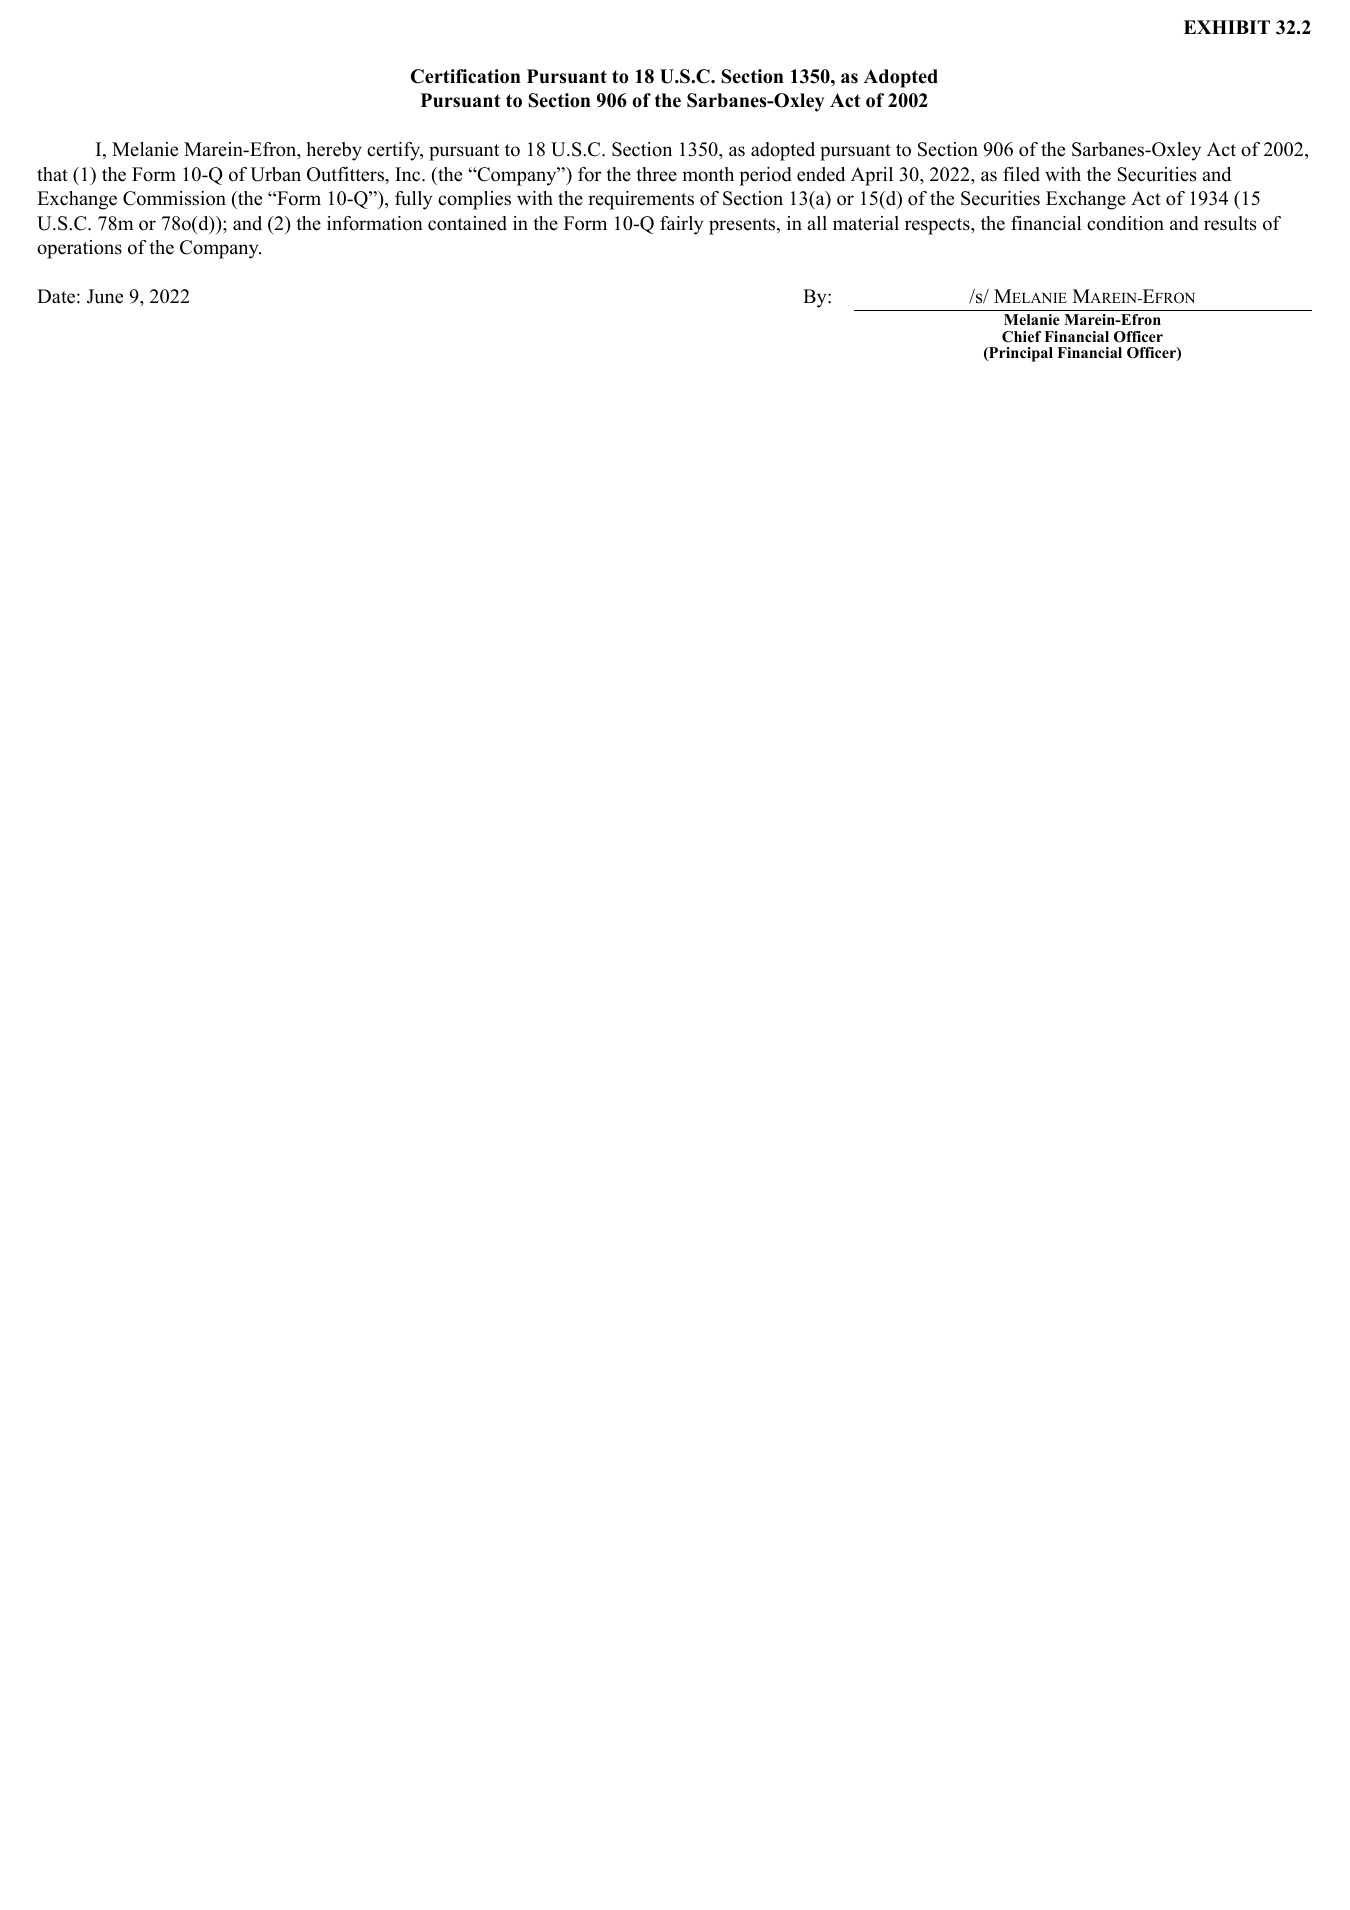 The image size is (1350, 1910). Describe the element at coordinates (1227, 27) in the image. I see `EXHIBIT` at that location.
